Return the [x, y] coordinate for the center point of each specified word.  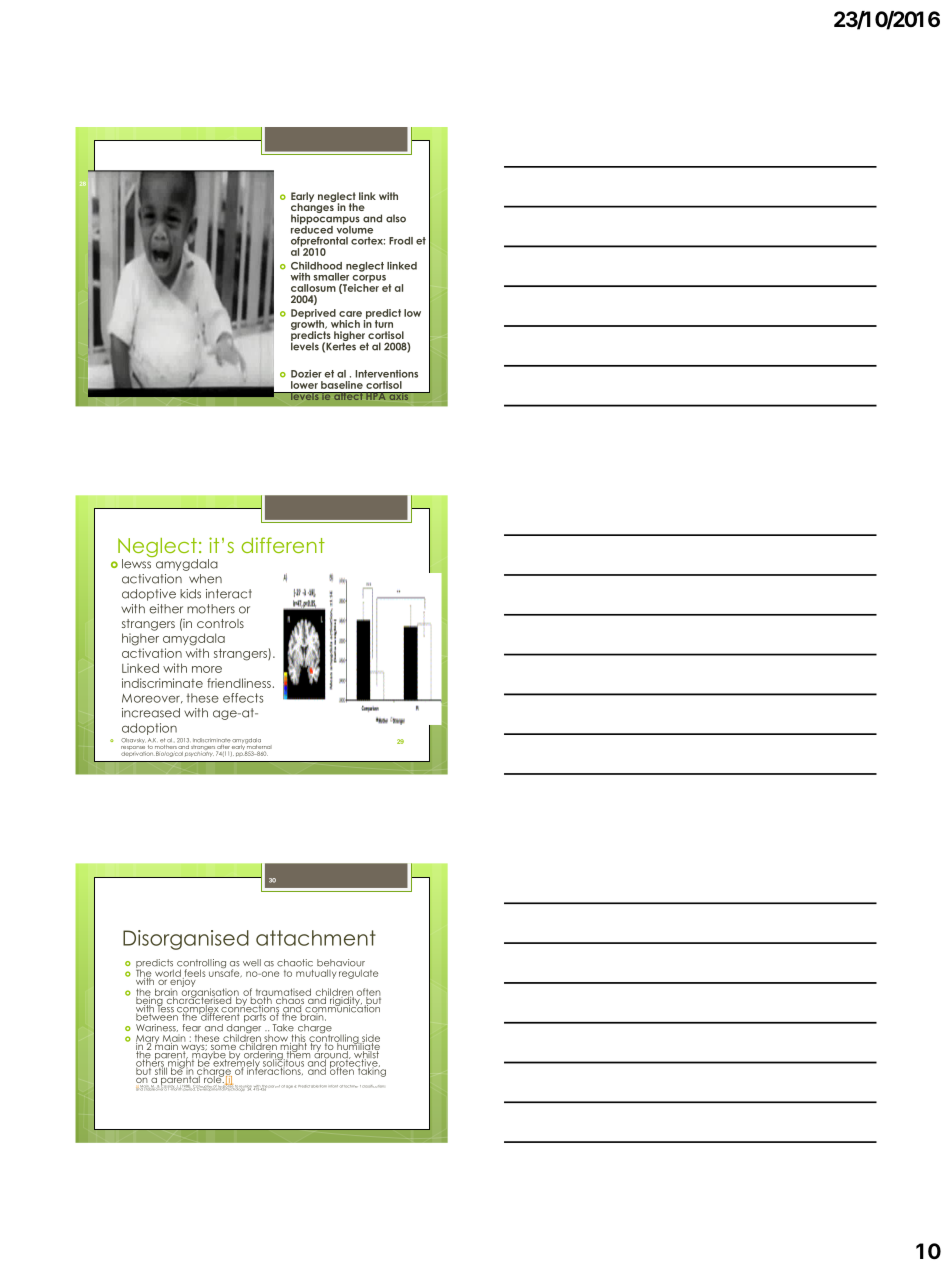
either [166, 609]
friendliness [239, 683]
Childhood [316, 266]
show [276, 1038]
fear [192, 1028]
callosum [313, 288]
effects [243, 698]
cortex [368, 241]
